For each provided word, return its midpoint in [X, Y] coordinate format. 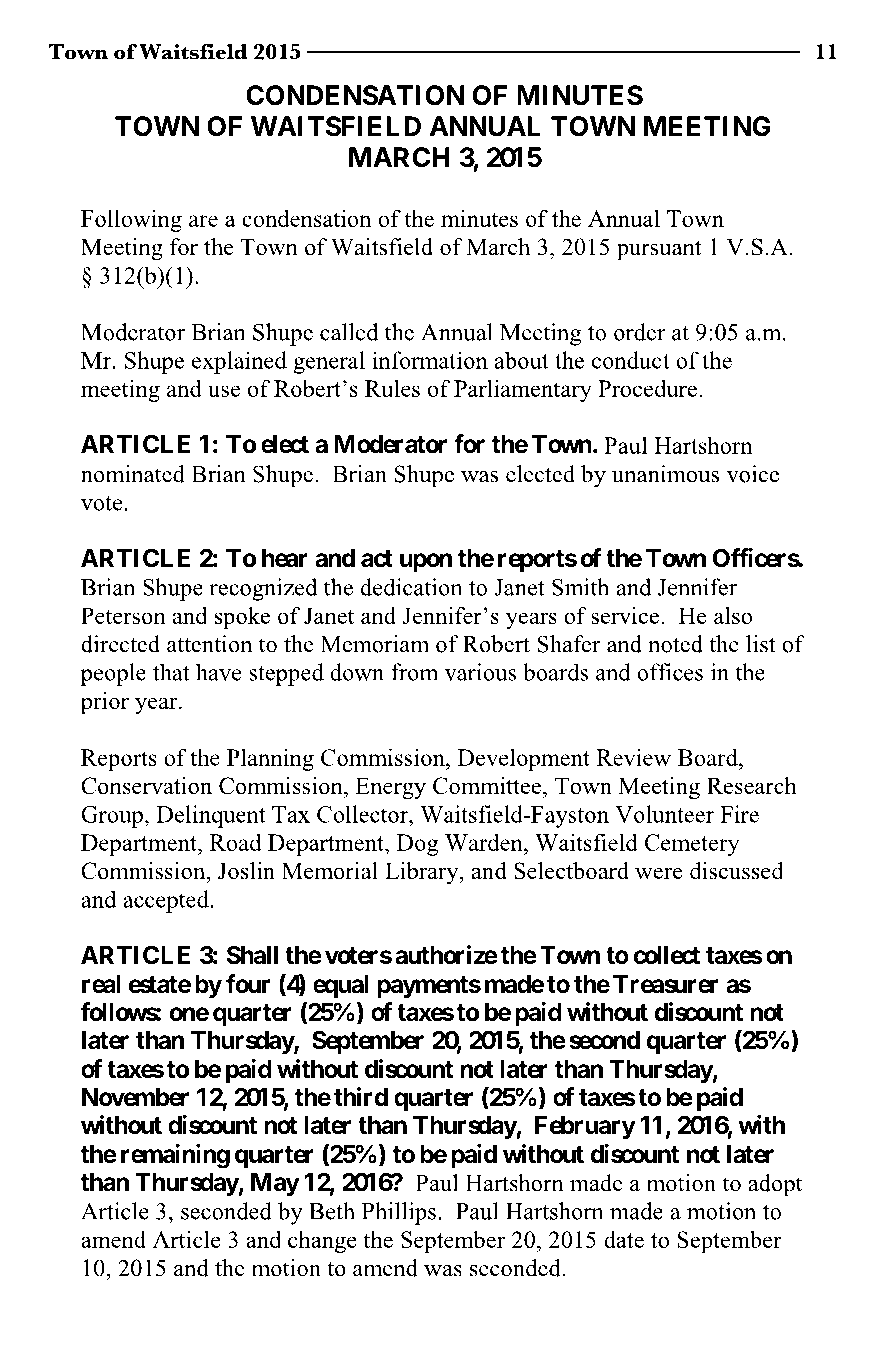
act [377, 559]
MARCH [399, 157]
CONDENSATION [355, 95]
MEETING [707, 126]
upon [426, 563]
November [135, 1097]
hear [285, 558]
